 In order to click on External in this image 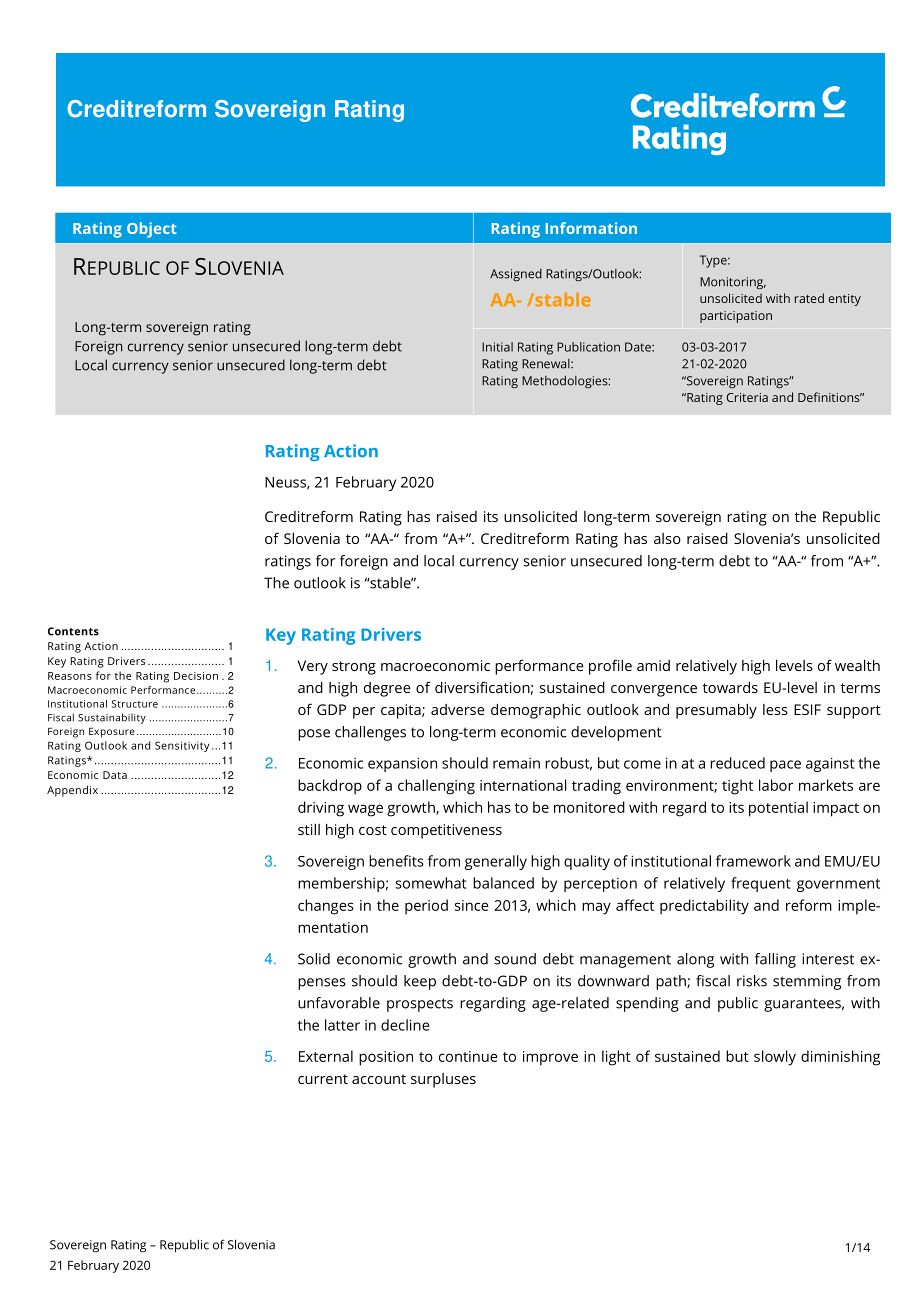, I will do `click(326, 1056)`.
